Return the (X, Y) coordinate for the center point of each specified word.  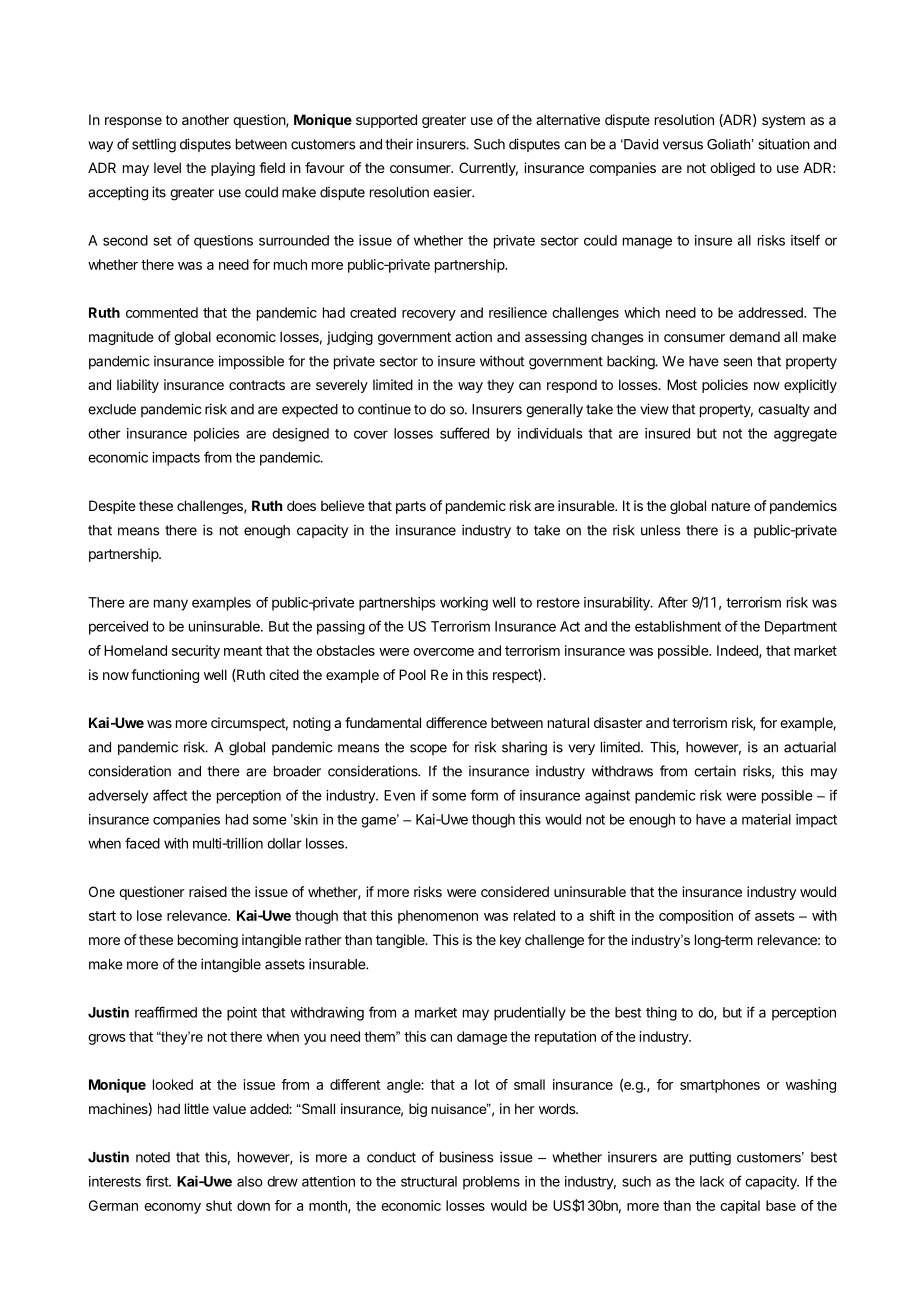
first (158, 1181)
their (399, 144)
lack (712, 1181)
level (167, 167)
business (466, 1157)
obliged (732, 169)
